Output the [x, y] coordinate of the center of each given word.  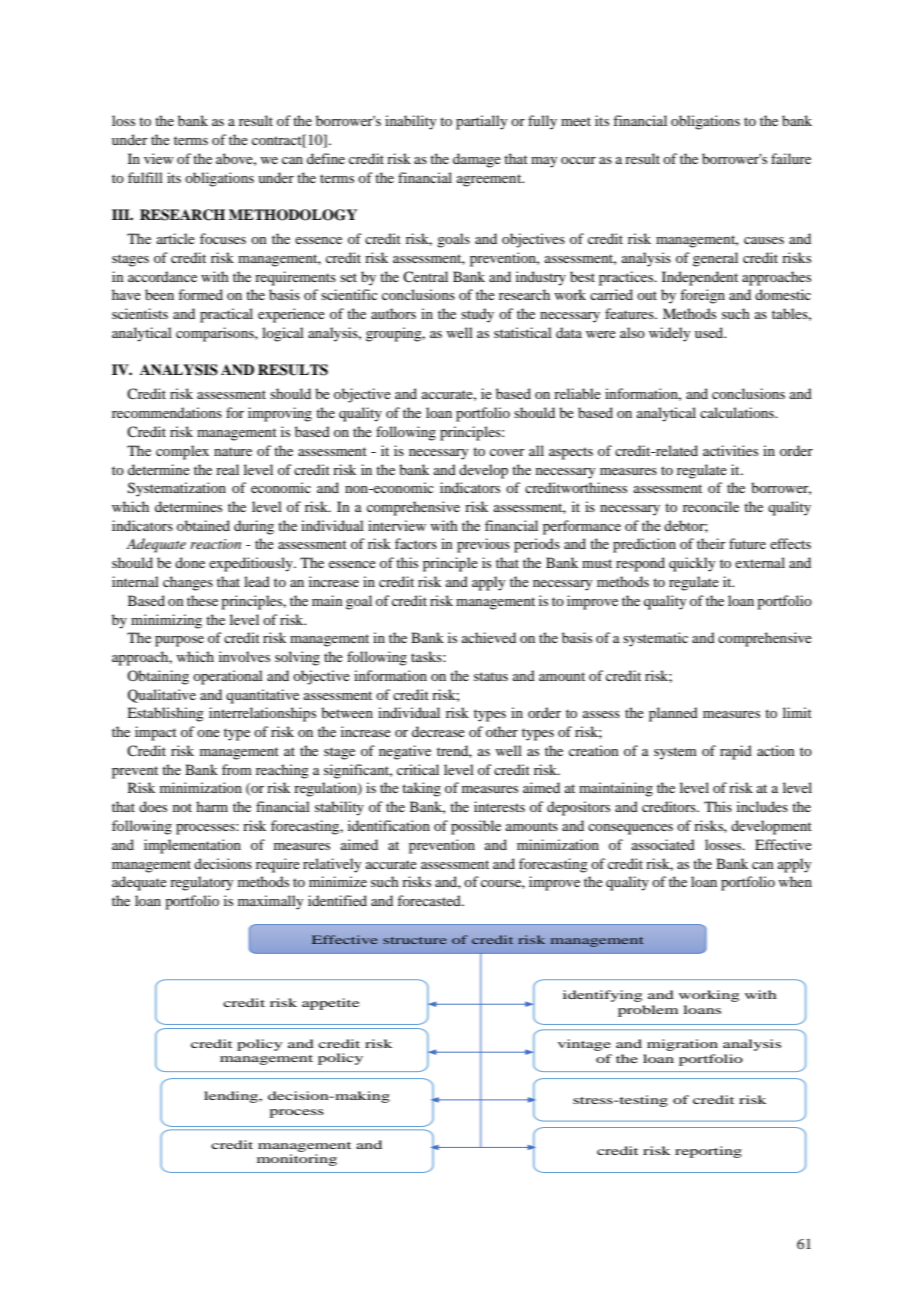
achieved [489, 637]
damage [477, 160]
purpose [179, 641]
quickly [692, 564]
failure [791, 158]
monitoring [297, 1160]
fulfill [145, 177]
